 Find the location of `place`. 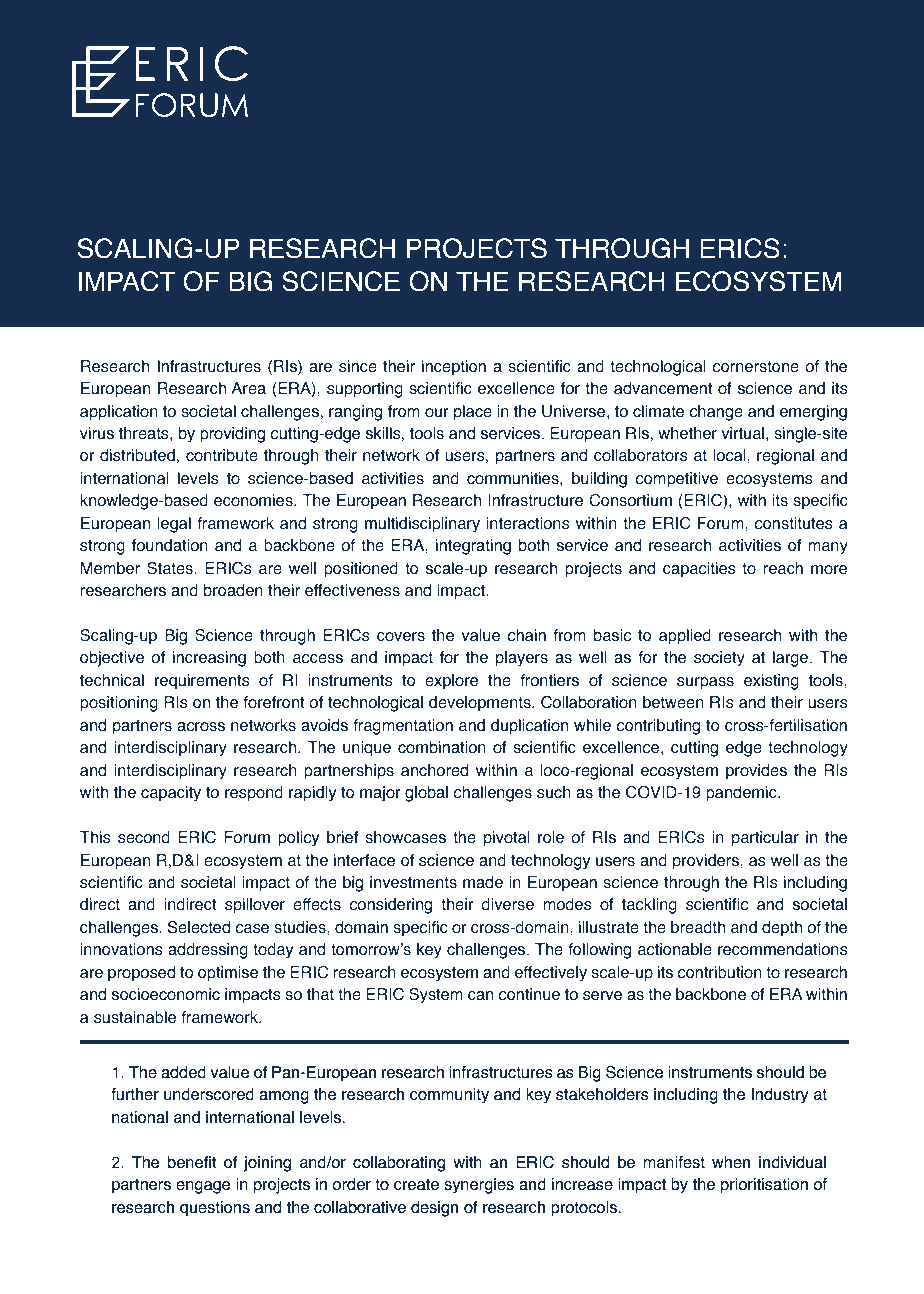

place is located at coordinates (473, 413).
